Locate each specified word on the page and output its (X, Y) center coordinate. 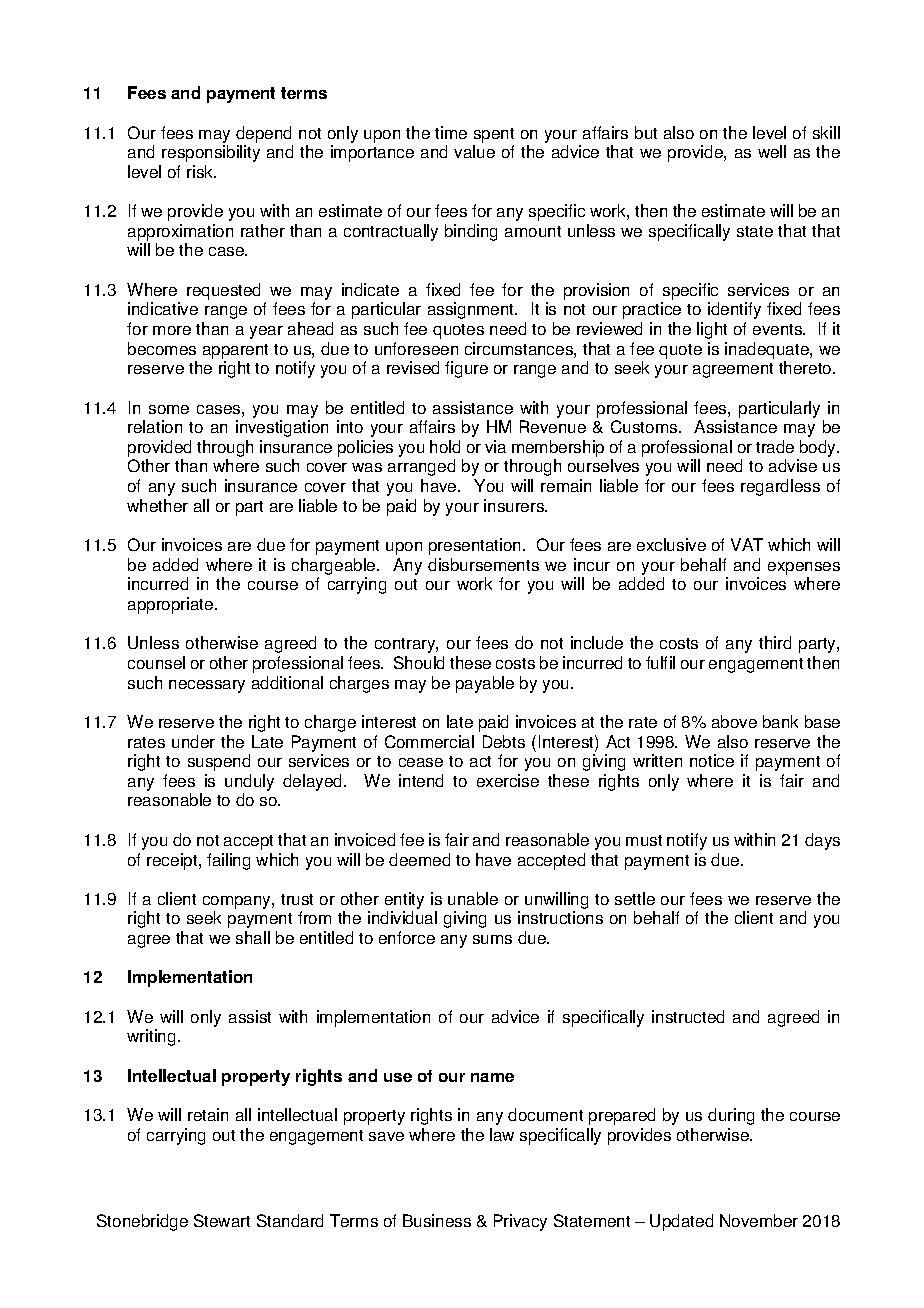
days (822, 841)
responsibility (211, 153)
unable (473, 898)
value (474, 151)
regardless (780, 487)
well (772, 151)
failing (228, 861)
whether (157, 505)
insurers (515, 505)
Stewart (222, 1220)
